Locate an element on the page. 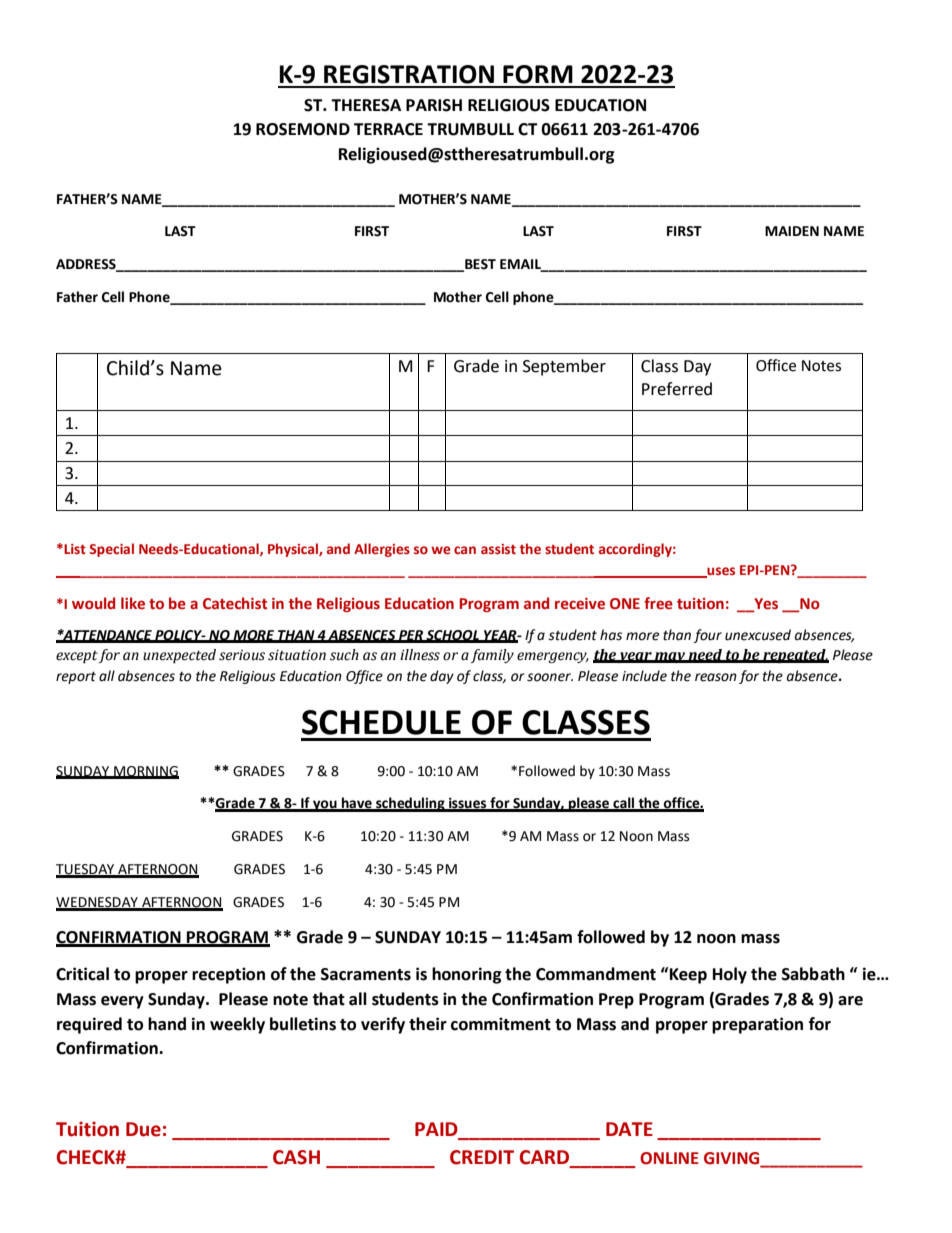 The height and width of the document is (1233, 952). issues is located at coordinates (468, 804).
